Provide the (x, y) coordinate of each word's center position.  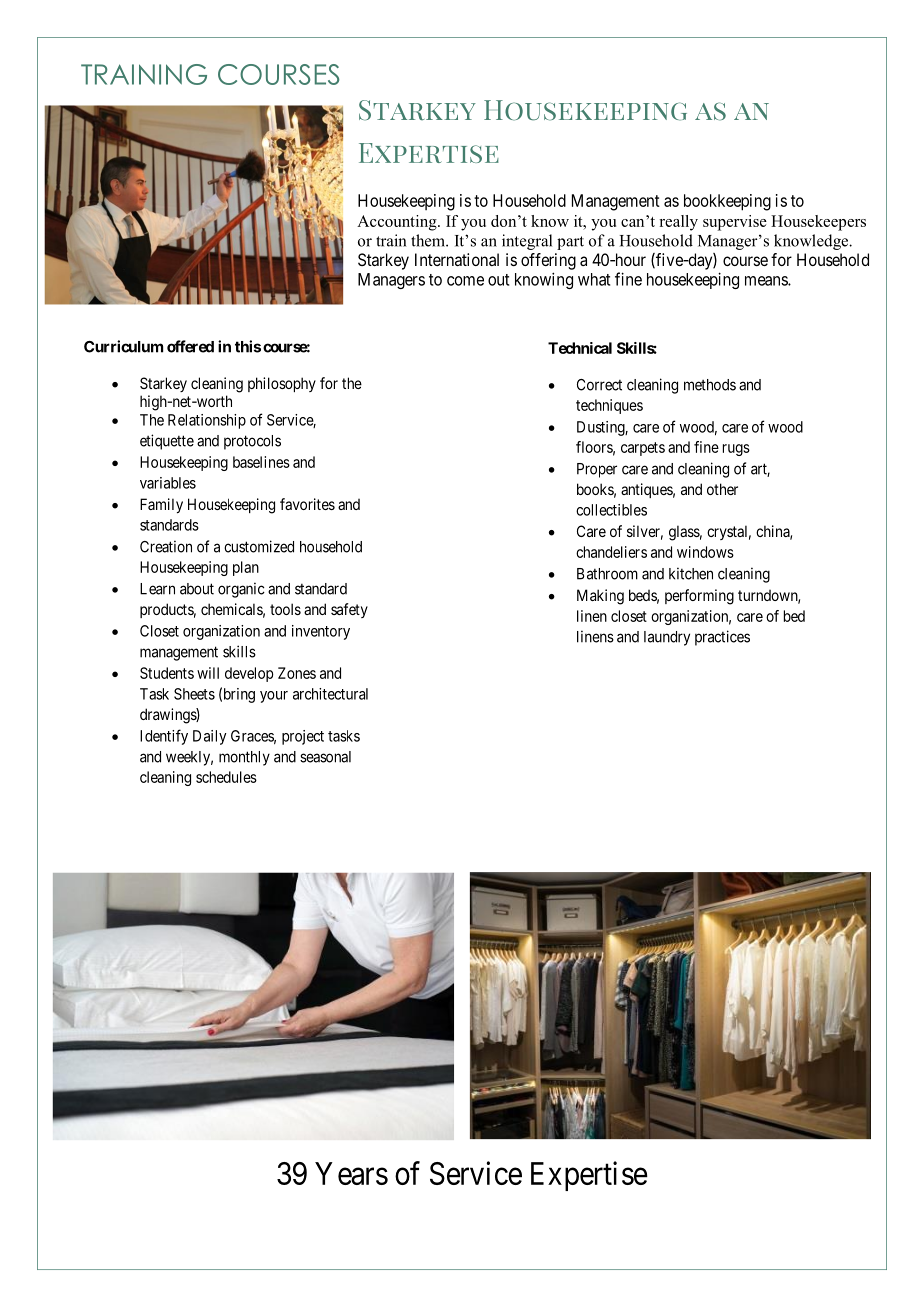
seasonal (325, 757)
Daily (210, 737)
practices (722, 638)
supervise (735, 223)
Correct (599, 385)
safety (349, 610)
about (197, 589)
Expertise (589, 1176)
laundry (667, 638)
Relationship (207, 421)
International (457, 259)
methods (710, 385)
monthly (244, 758)
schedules (226, 777)
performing (699, 597)
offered (190, 346)
